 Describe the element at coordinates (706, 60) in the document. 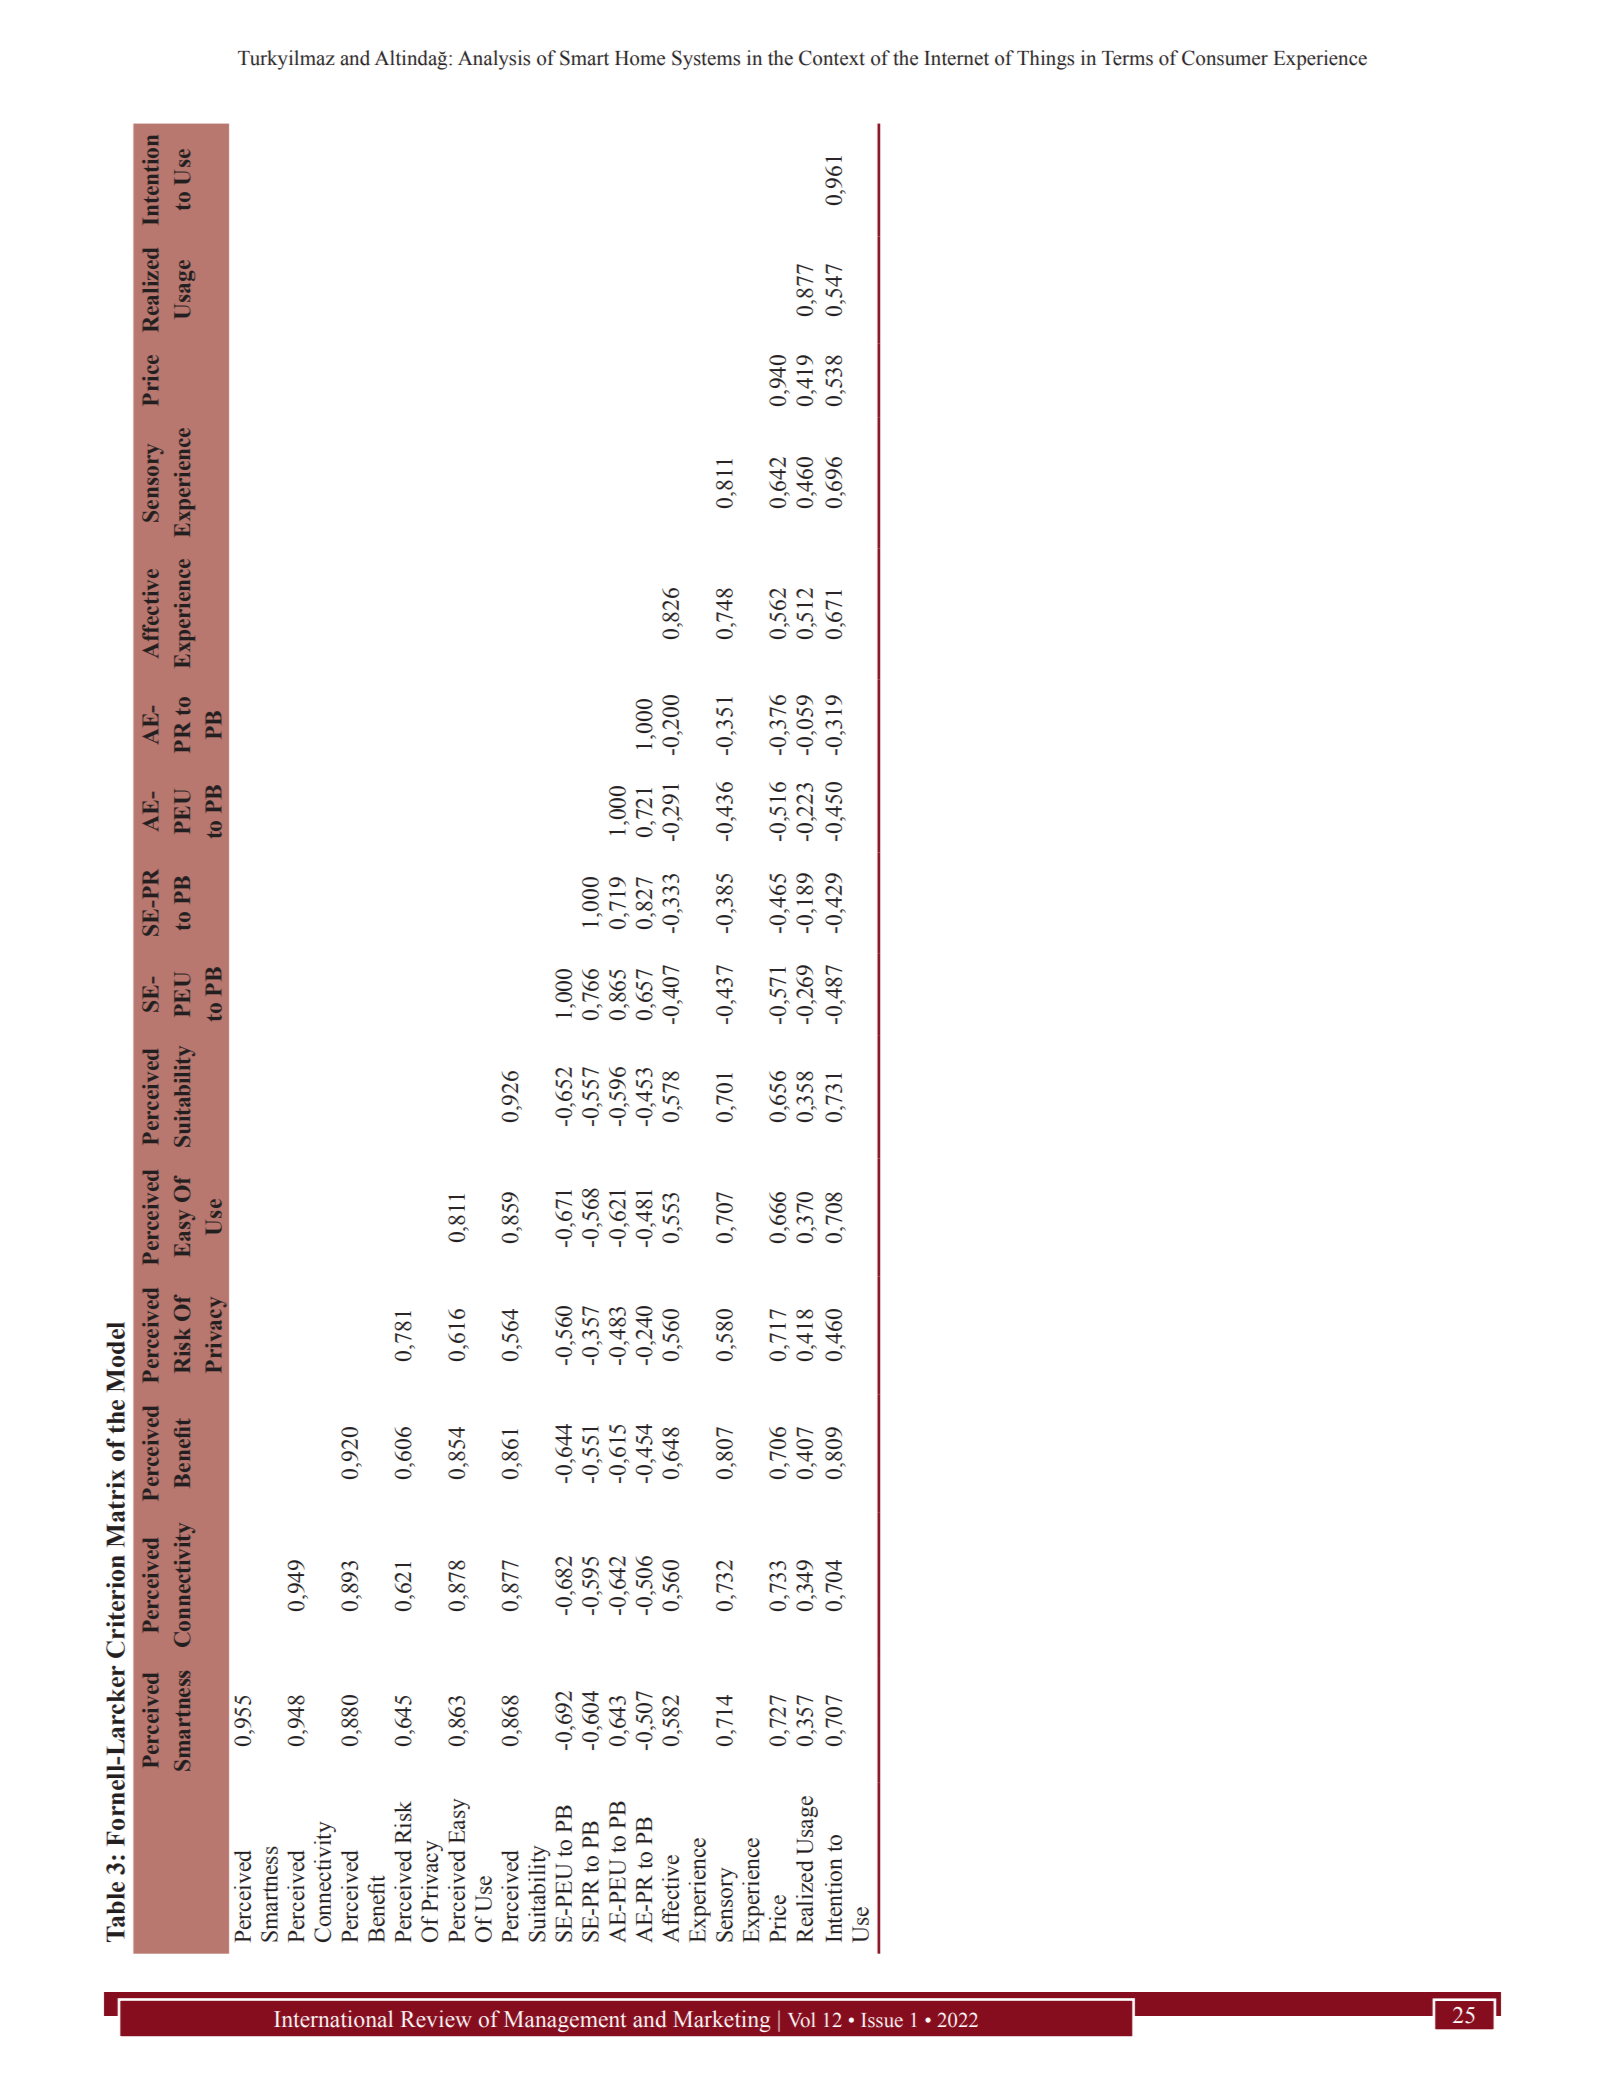

I see `Systems` at that location.
